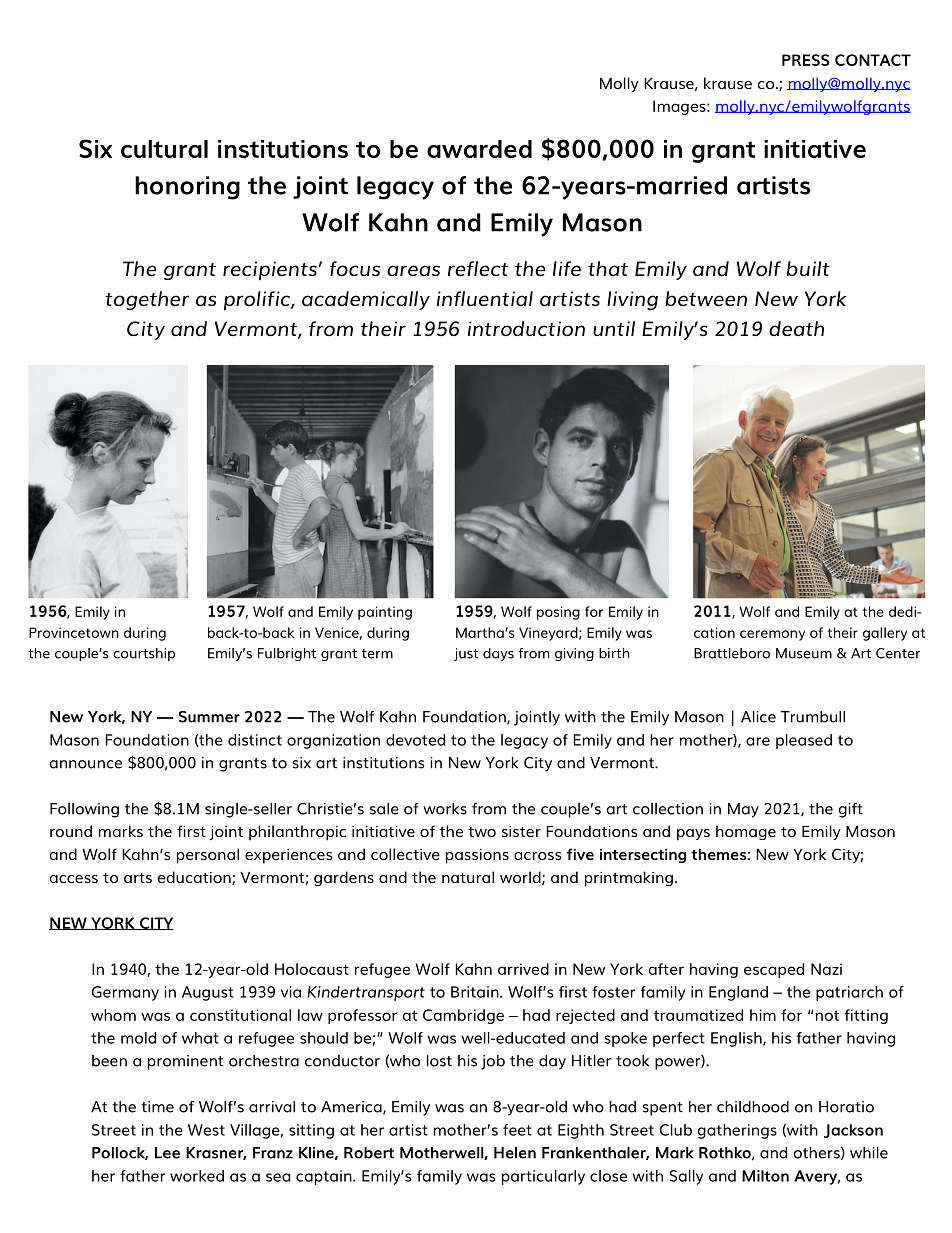  I want to click on cultural, so click(164, 149).
